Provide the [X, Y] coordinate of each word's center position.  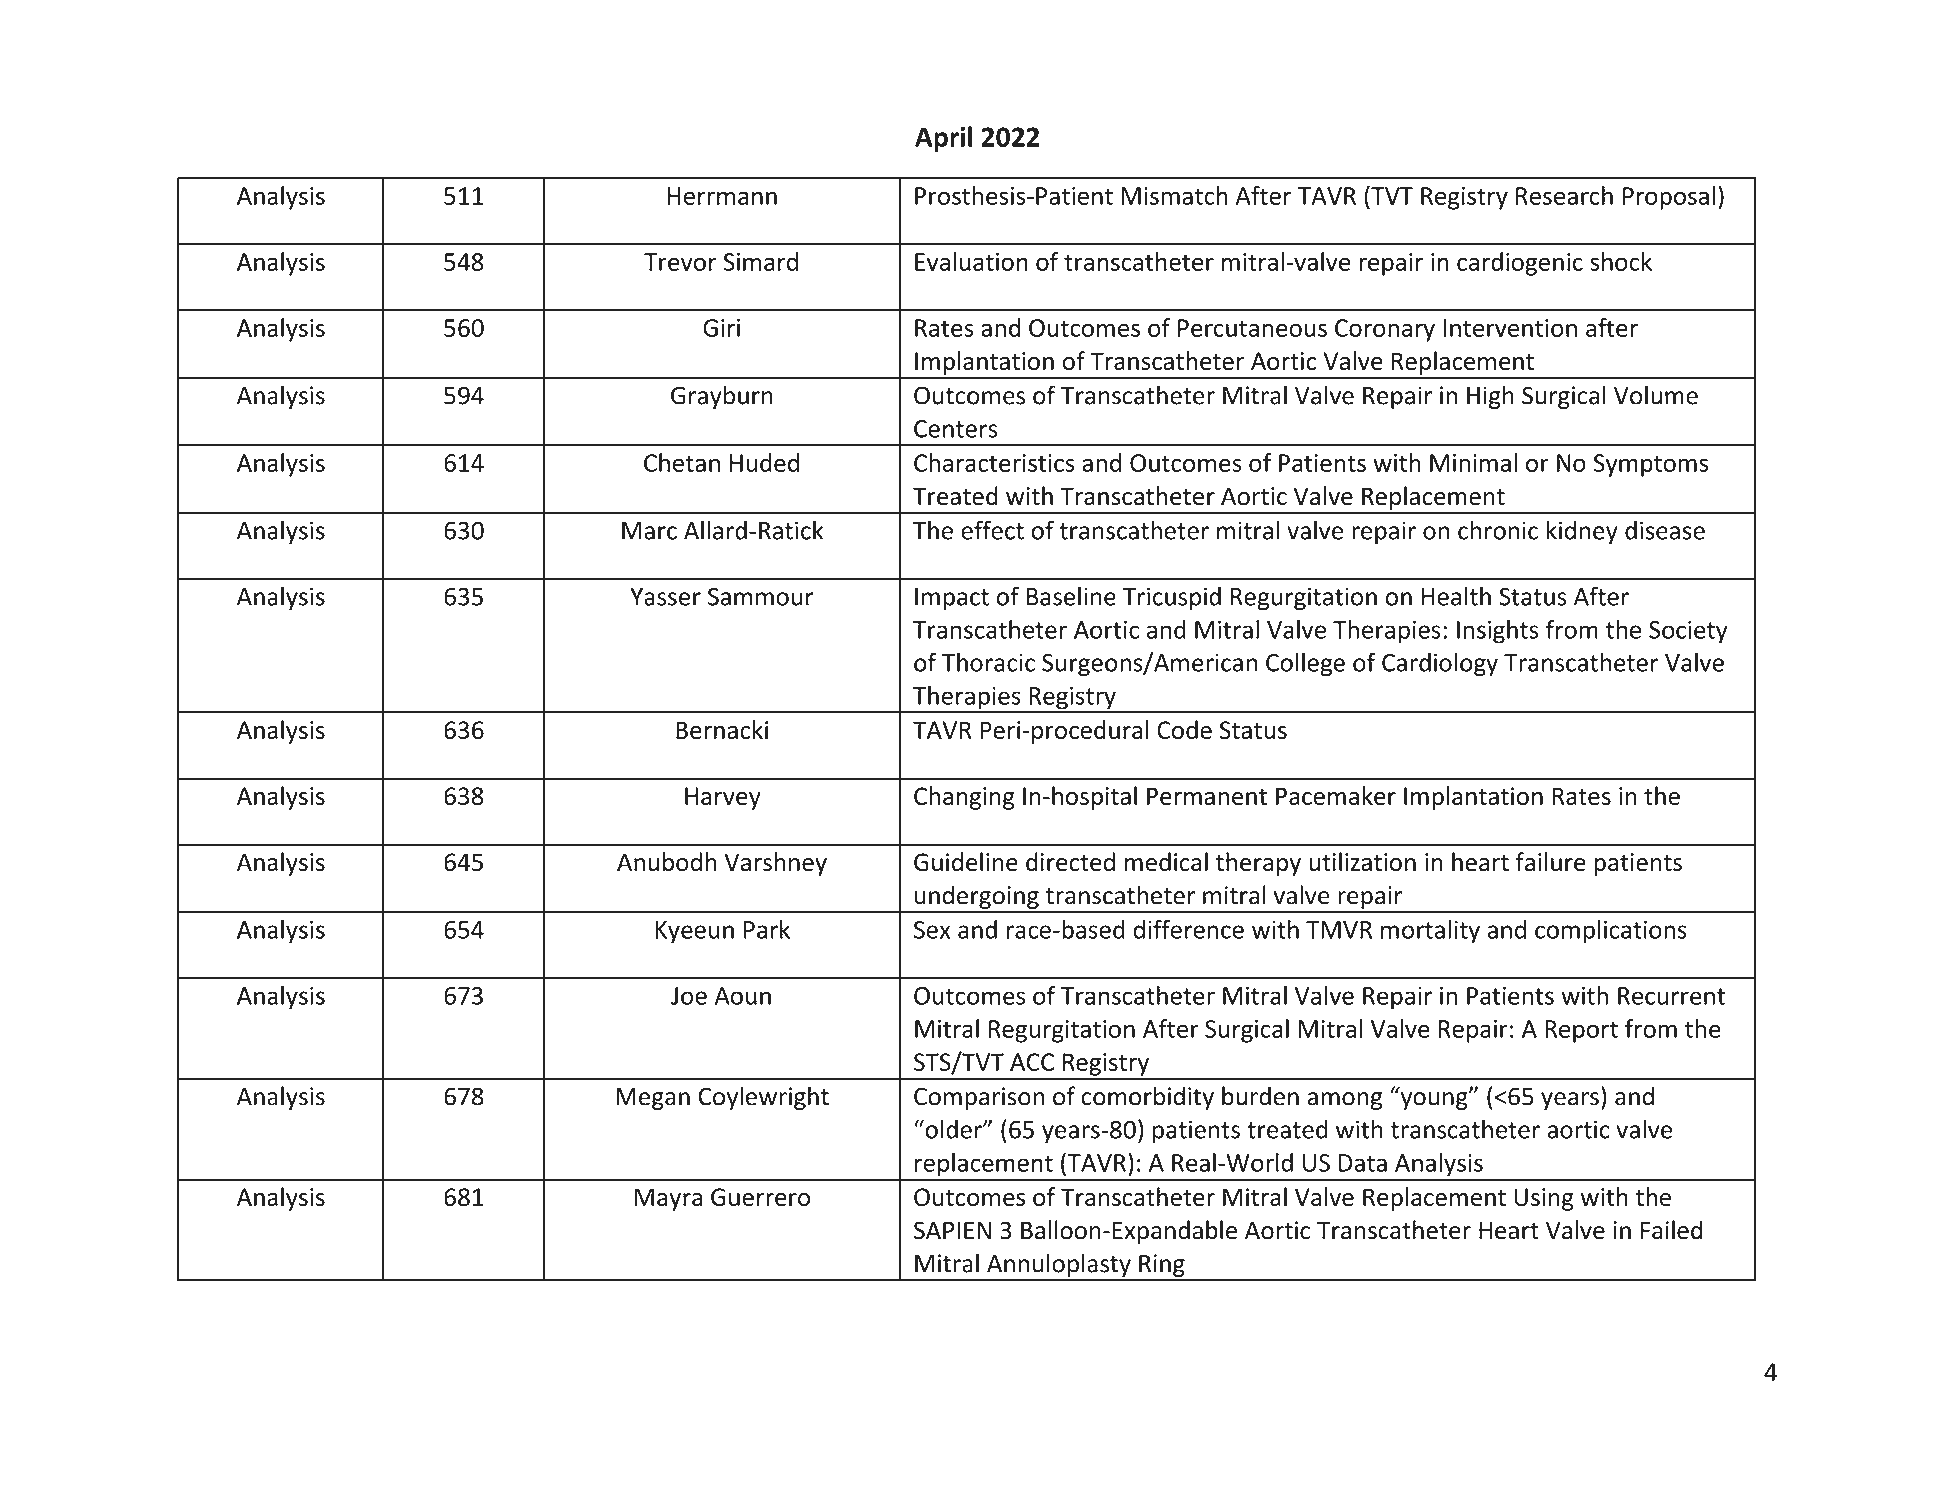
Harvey [723, 798]
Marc [649, 531]
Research [1564, 195]
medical [1166, 862]
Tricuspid [1172, 598]
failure [1551, 862]
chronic [1498, 530]
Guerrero [760, 1197]
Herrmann [722, 196]
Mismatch [1174, 195]
